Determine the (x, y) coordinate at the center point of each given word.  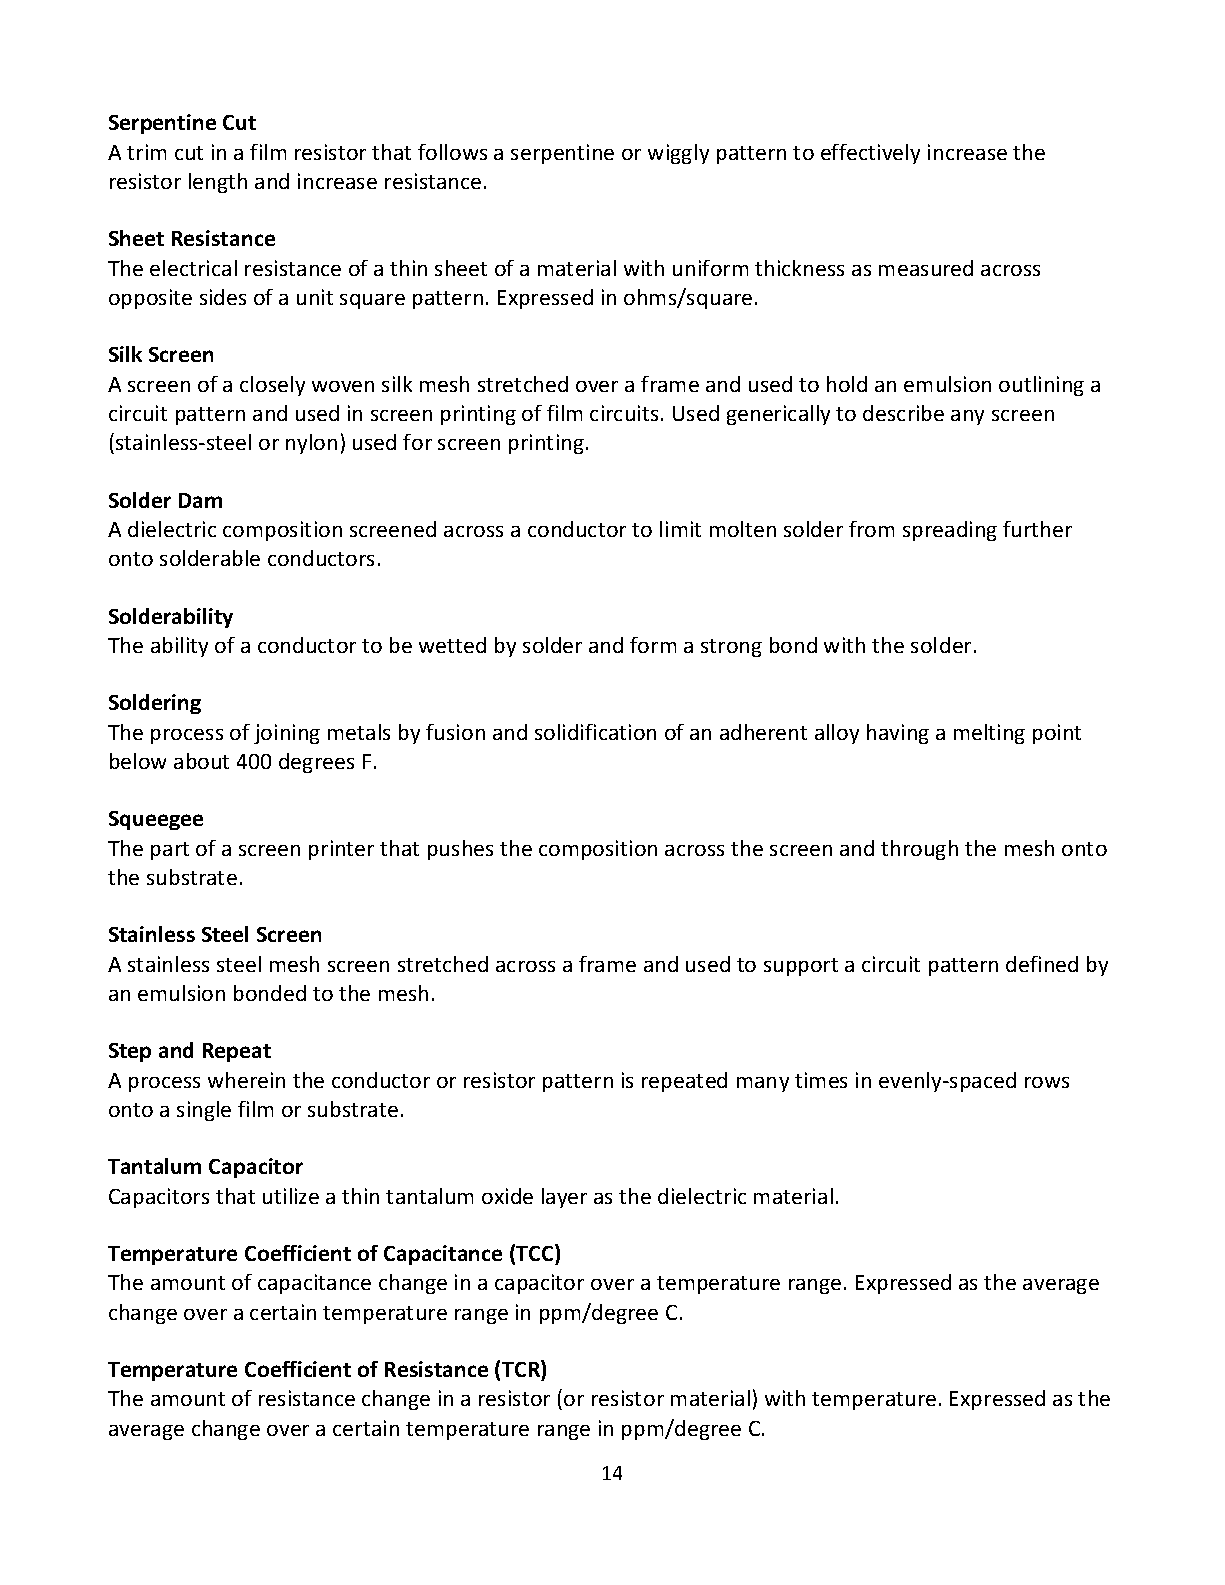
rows (1047, 1082)
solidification (595, 732)
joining (287, 734)
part (170, 851)
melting (989, 734)
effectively (870, 154)
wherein (246, 1080)
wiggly (678, 154)
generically (778, 415)
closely (272, 386)
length (218, 183)
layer (564, 1198)
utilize (291, 1196)
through (919, 850)
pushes (460, 850)
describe (903, 413)
